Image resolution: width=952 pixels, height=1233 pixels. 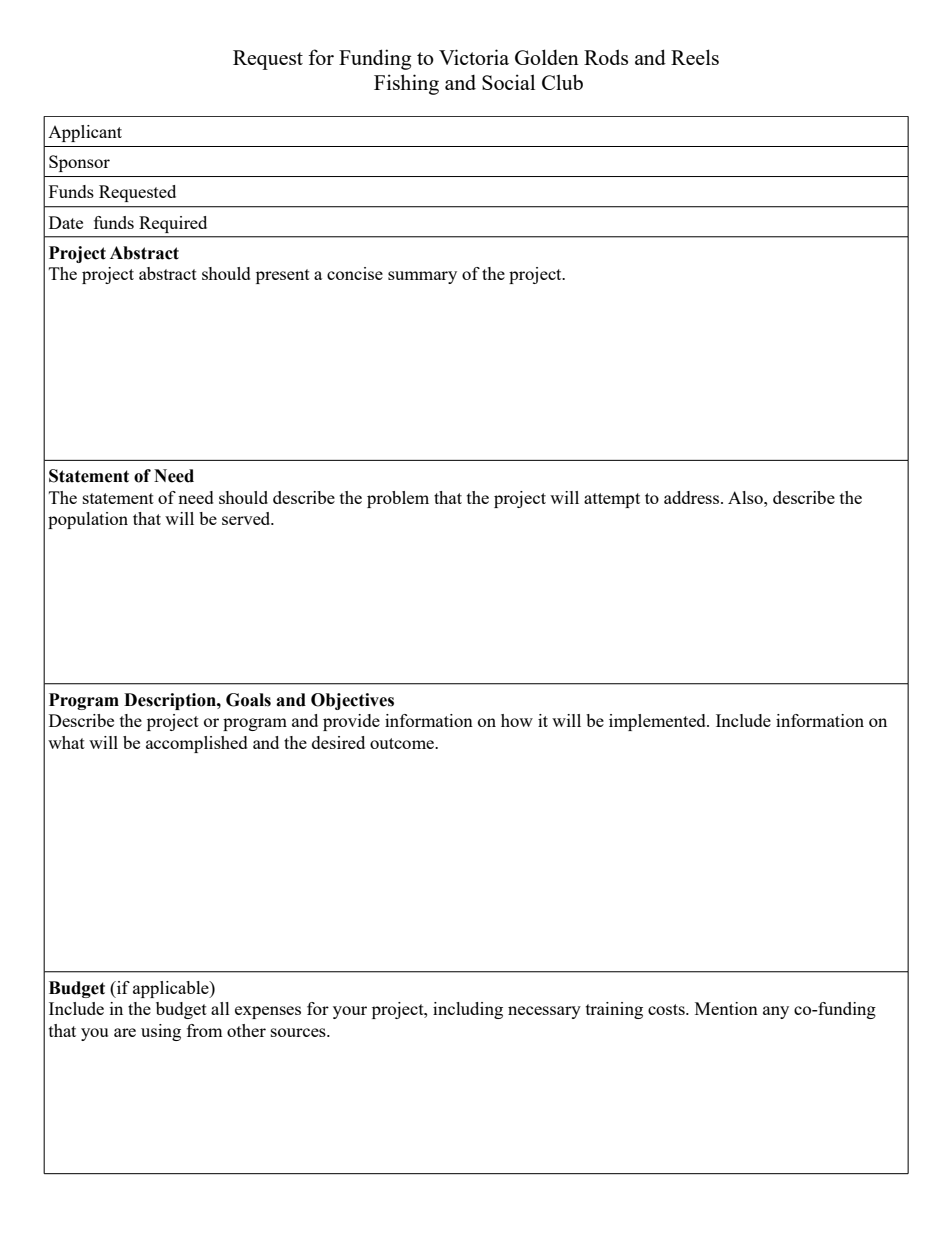 I want to click on including, so click(x=468, y=1010).
